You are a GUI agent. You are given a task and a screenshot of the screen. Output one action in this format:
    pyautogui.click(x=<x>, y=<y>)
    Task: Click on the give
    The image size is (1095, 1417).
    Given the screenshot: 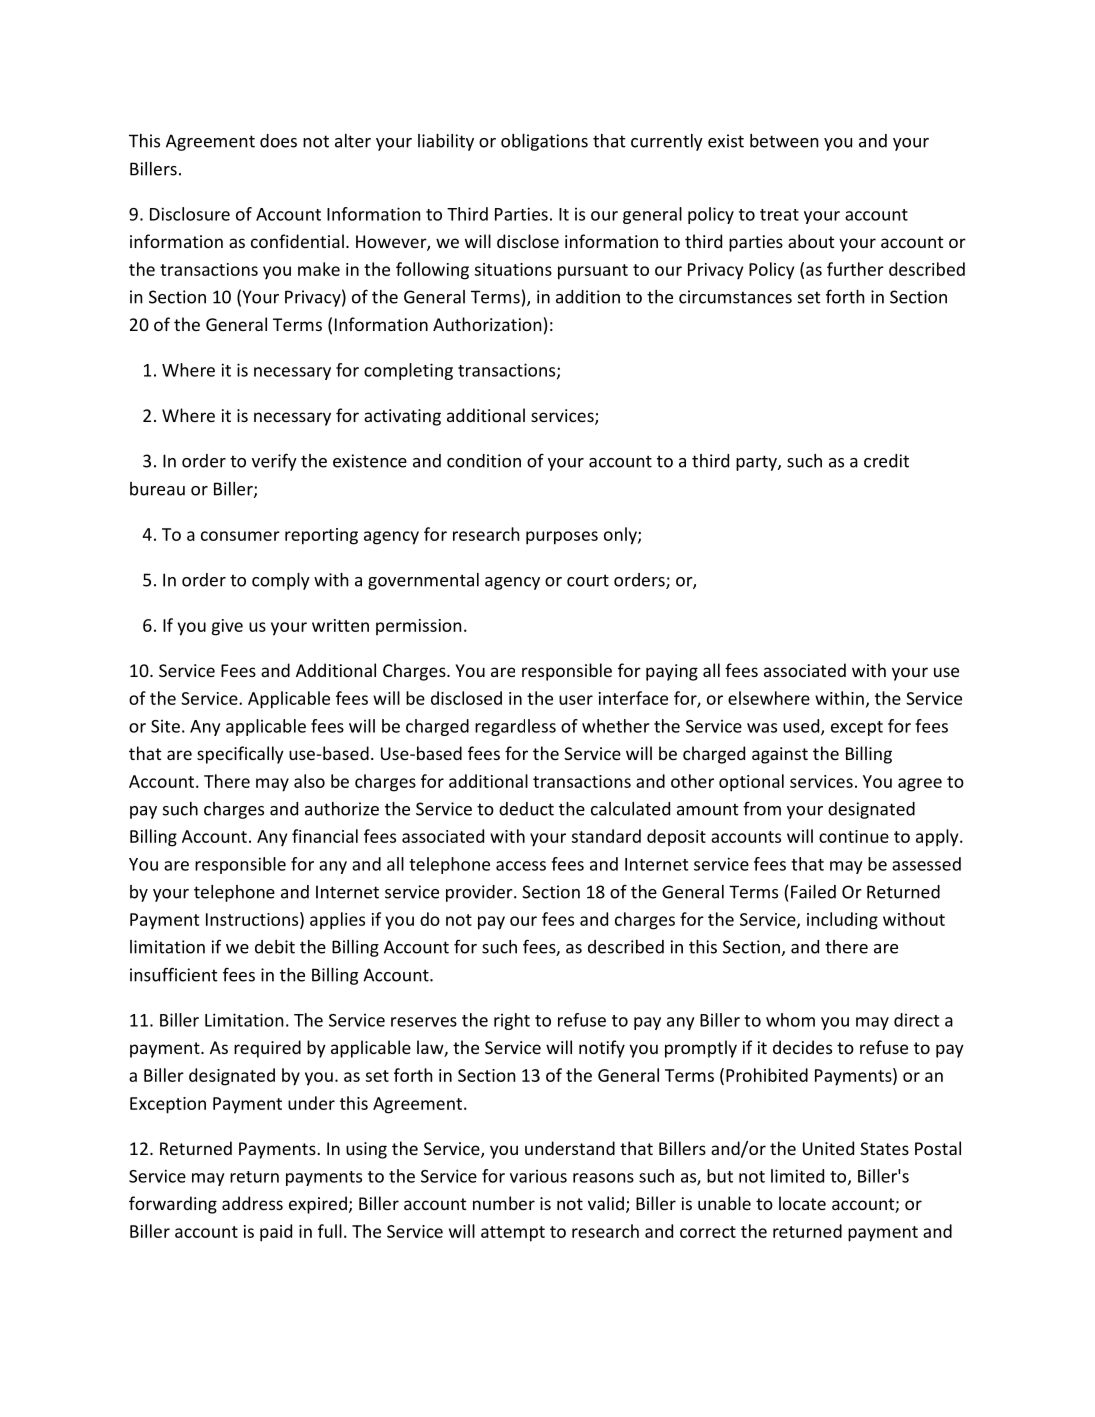 What is the action you would take?
    pyautogui.click(x=227, y=627)
